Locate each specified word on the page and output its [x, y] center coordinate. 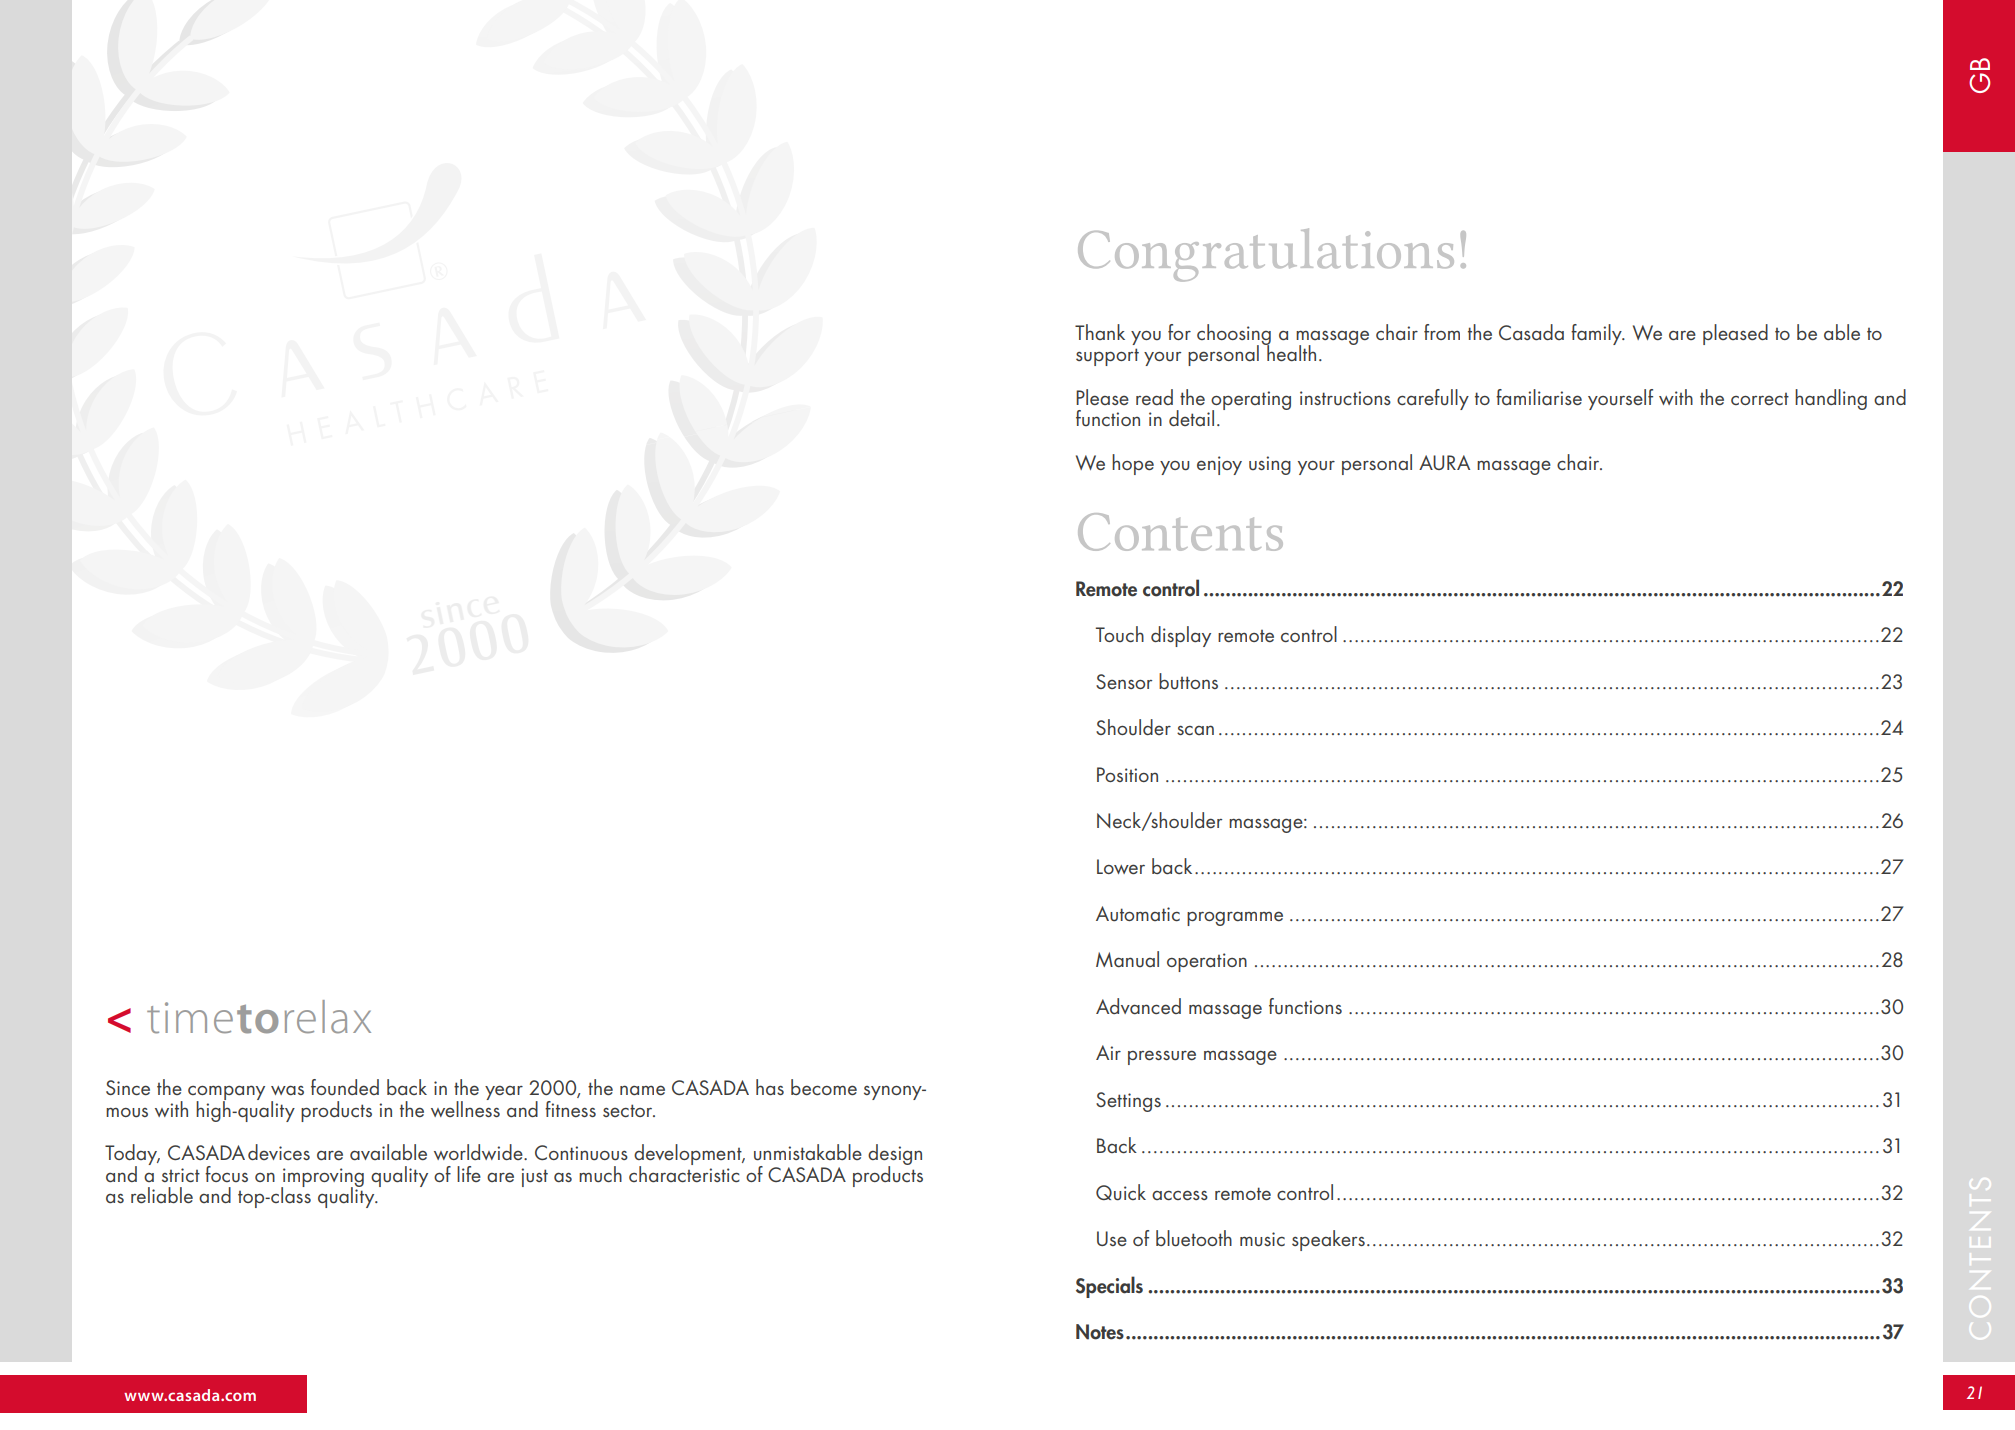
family [1597, 334]
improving [322, 1178]
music [1262, 1239]
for [1179, 332]
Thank [1100, 332]
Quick [1121, 1192]
